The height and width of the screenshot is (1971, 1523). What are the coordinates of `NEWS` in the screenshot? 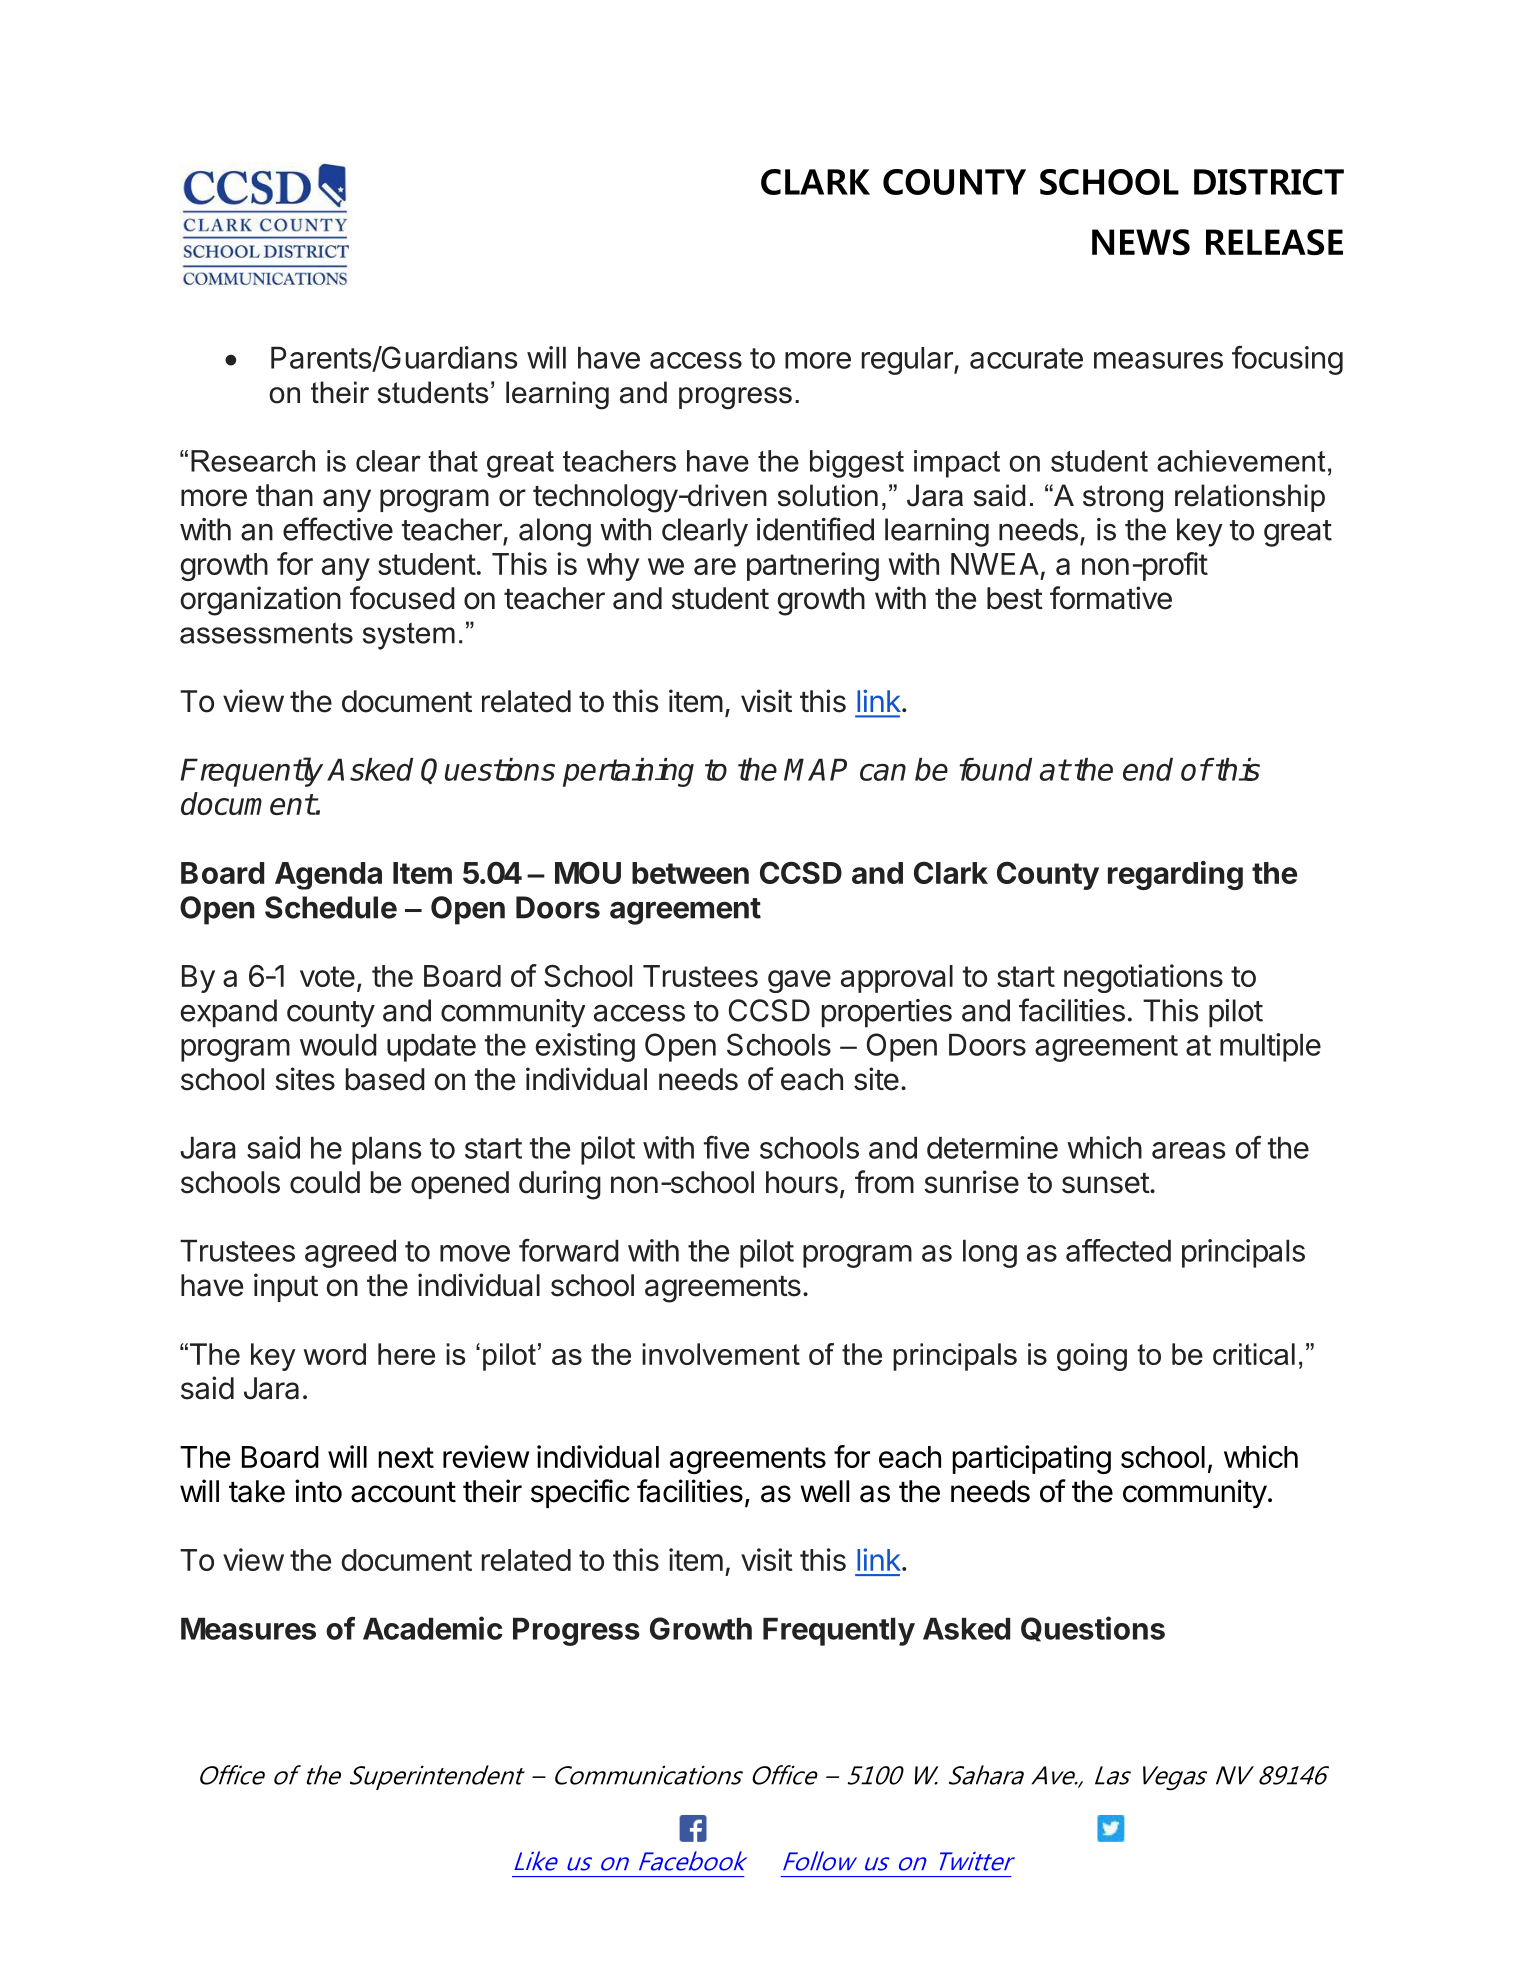 It's located at (1141, 242).
